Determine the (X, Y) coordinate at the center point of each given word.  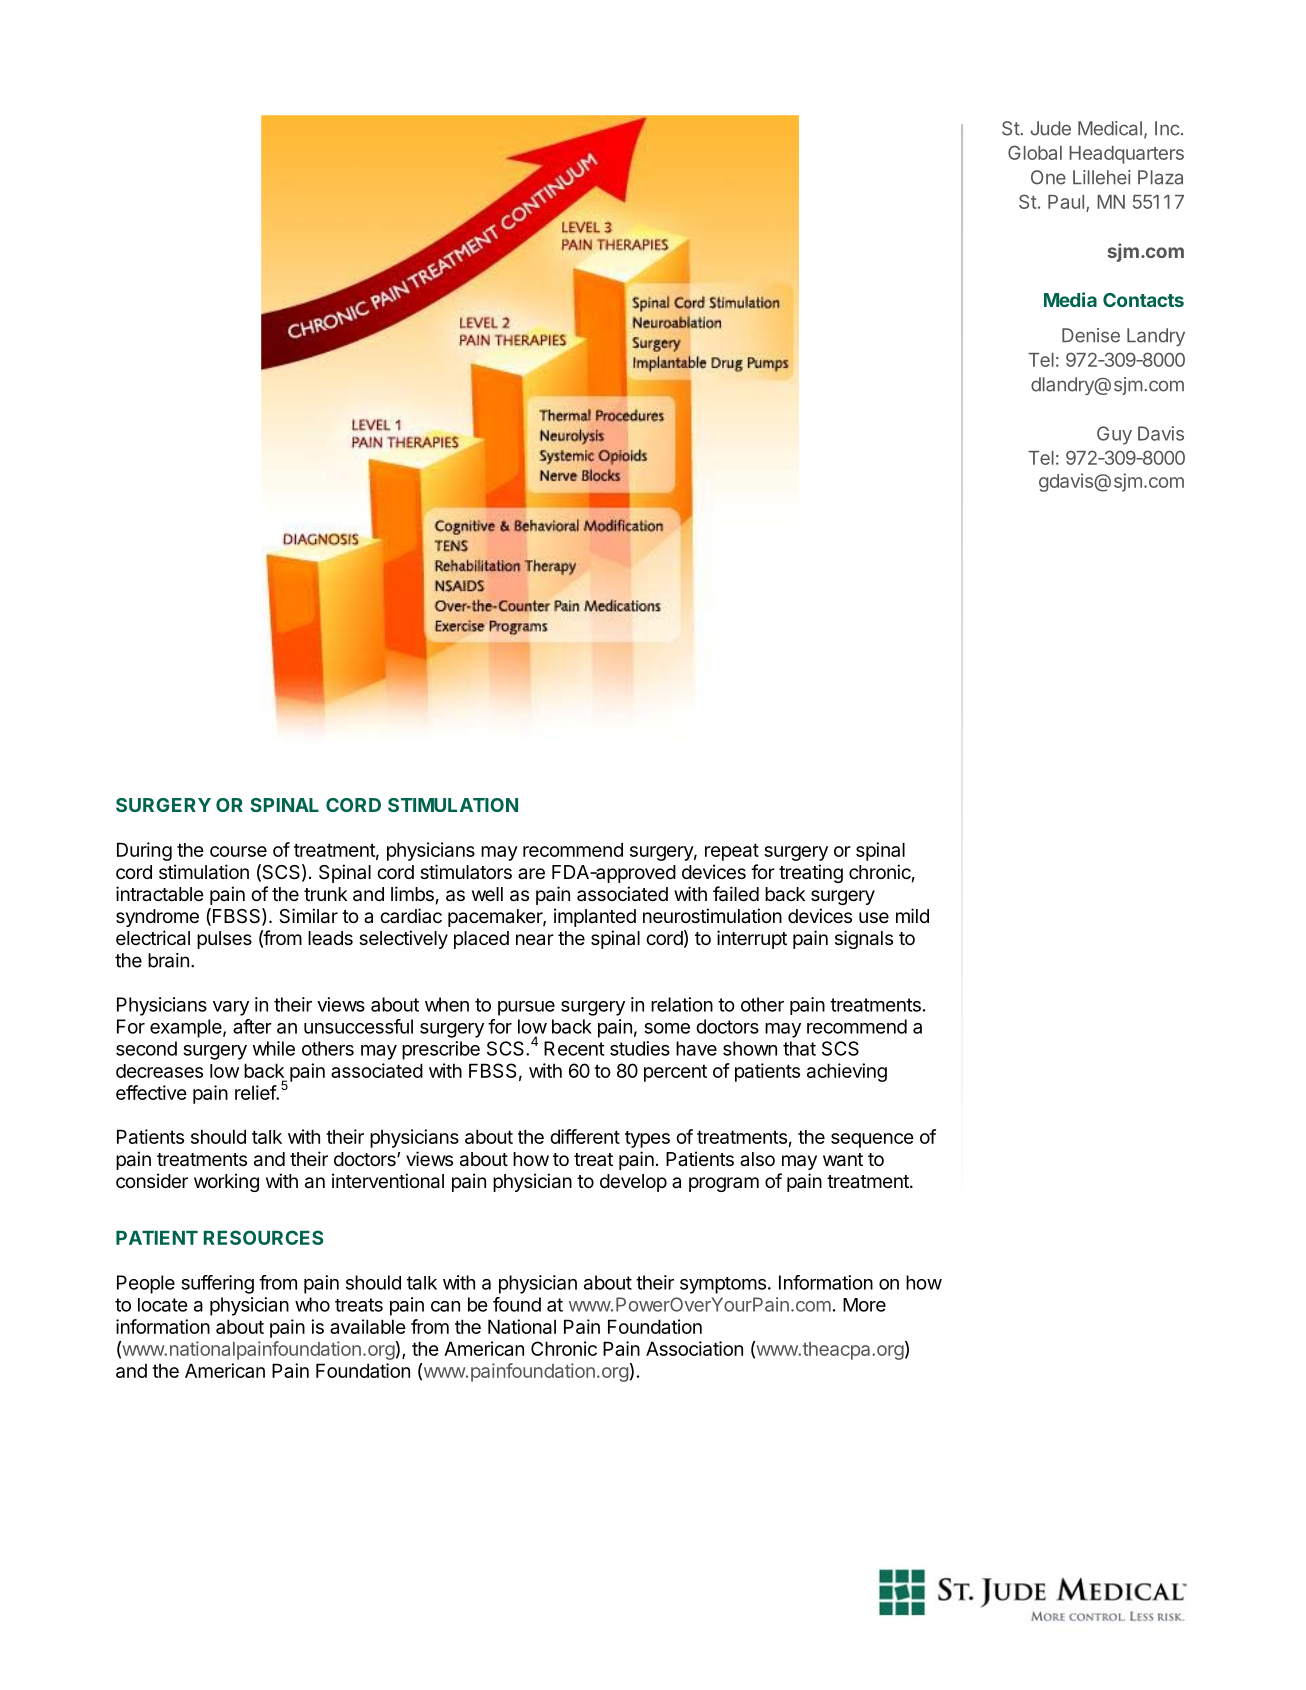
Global (1035, 152)
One (1048, 177)
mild (912, 915)
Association (694, 1348)
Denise (1091, 335)
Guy (1114, 435)
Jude (1051, 128)
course (238, 851)
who (312, 1304)
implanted (595, 917)
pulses (224, 940)
